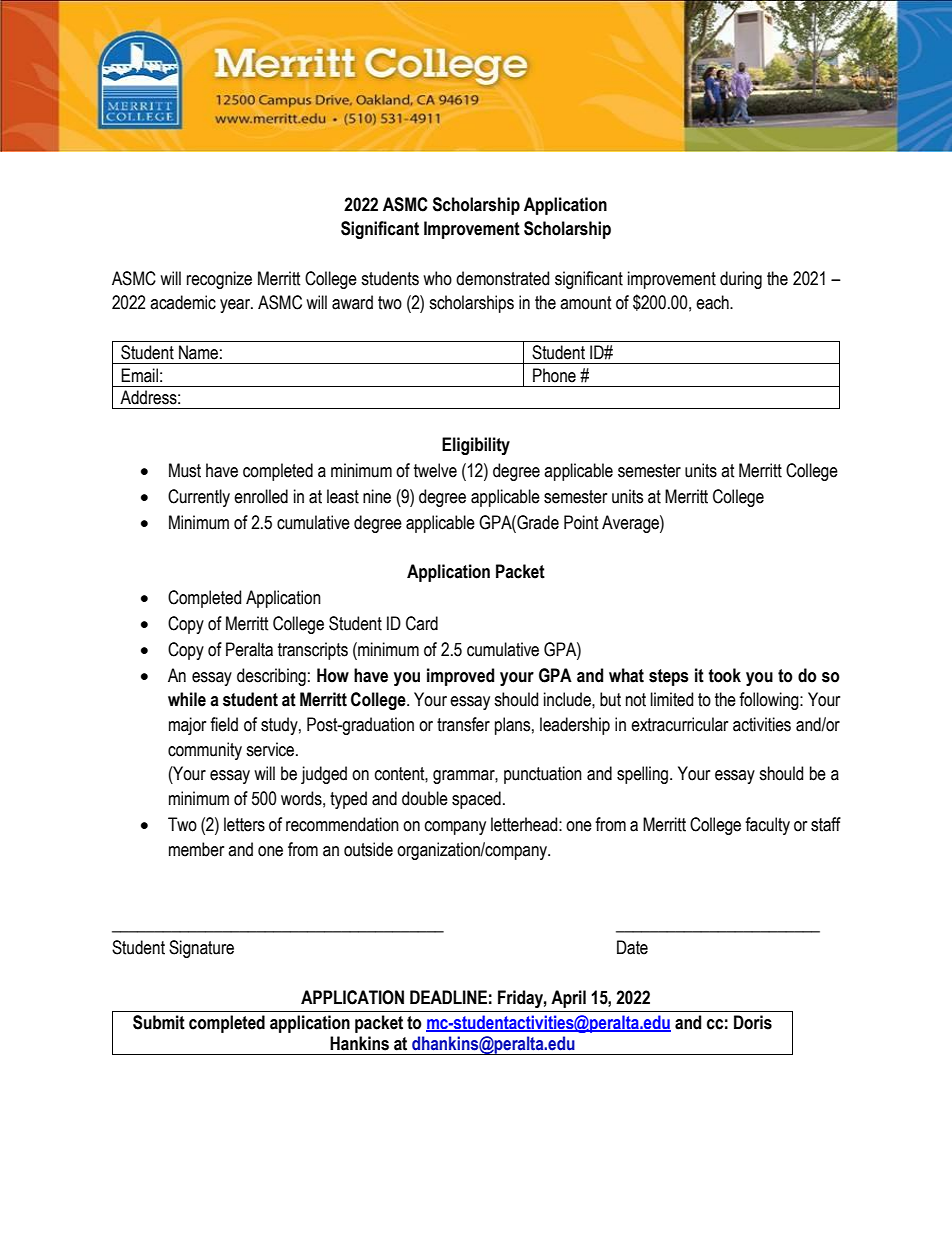  I want to click on Submit, so click(159, 1022).
